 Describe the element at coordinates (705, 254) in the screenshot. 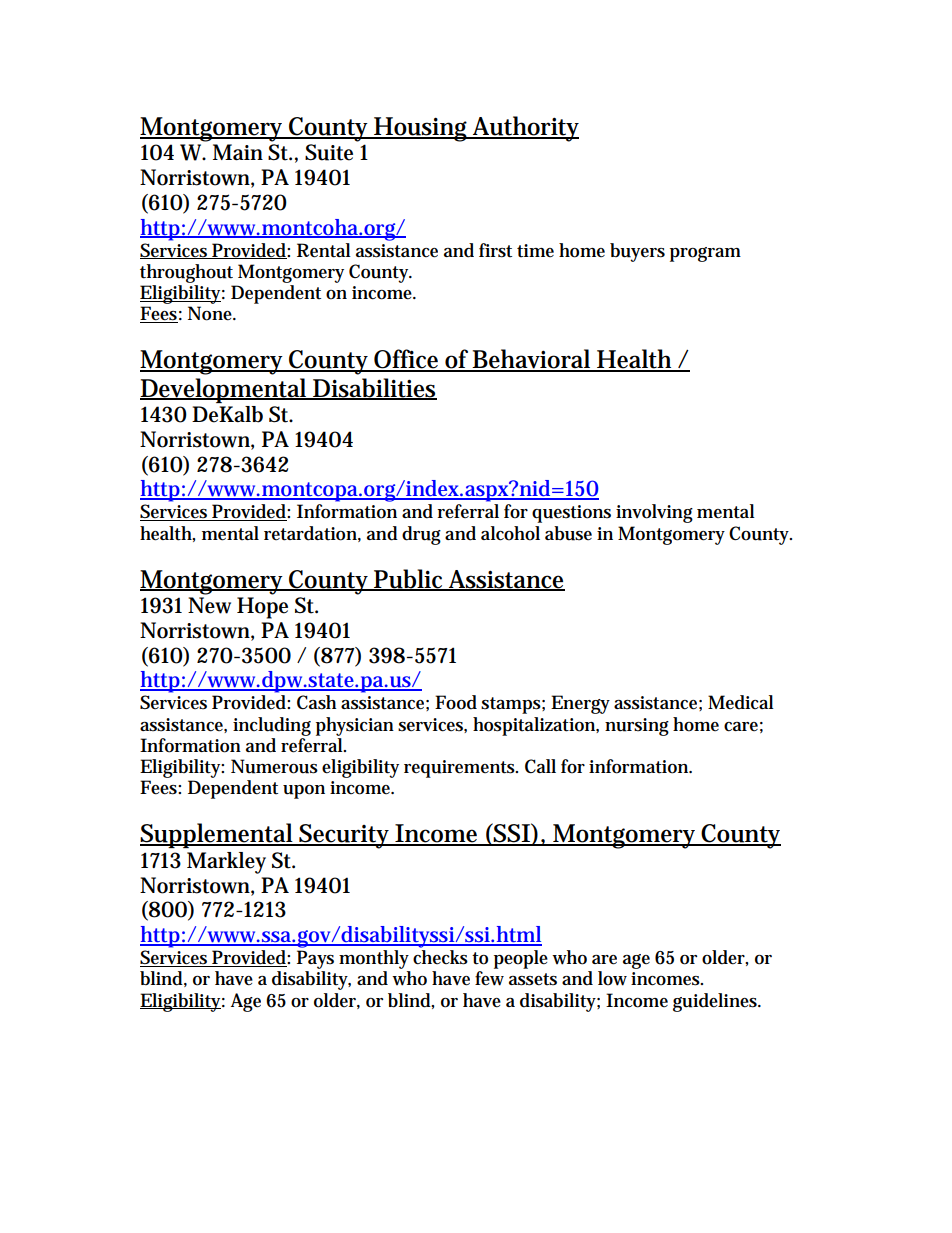

I see `program` at that location.
